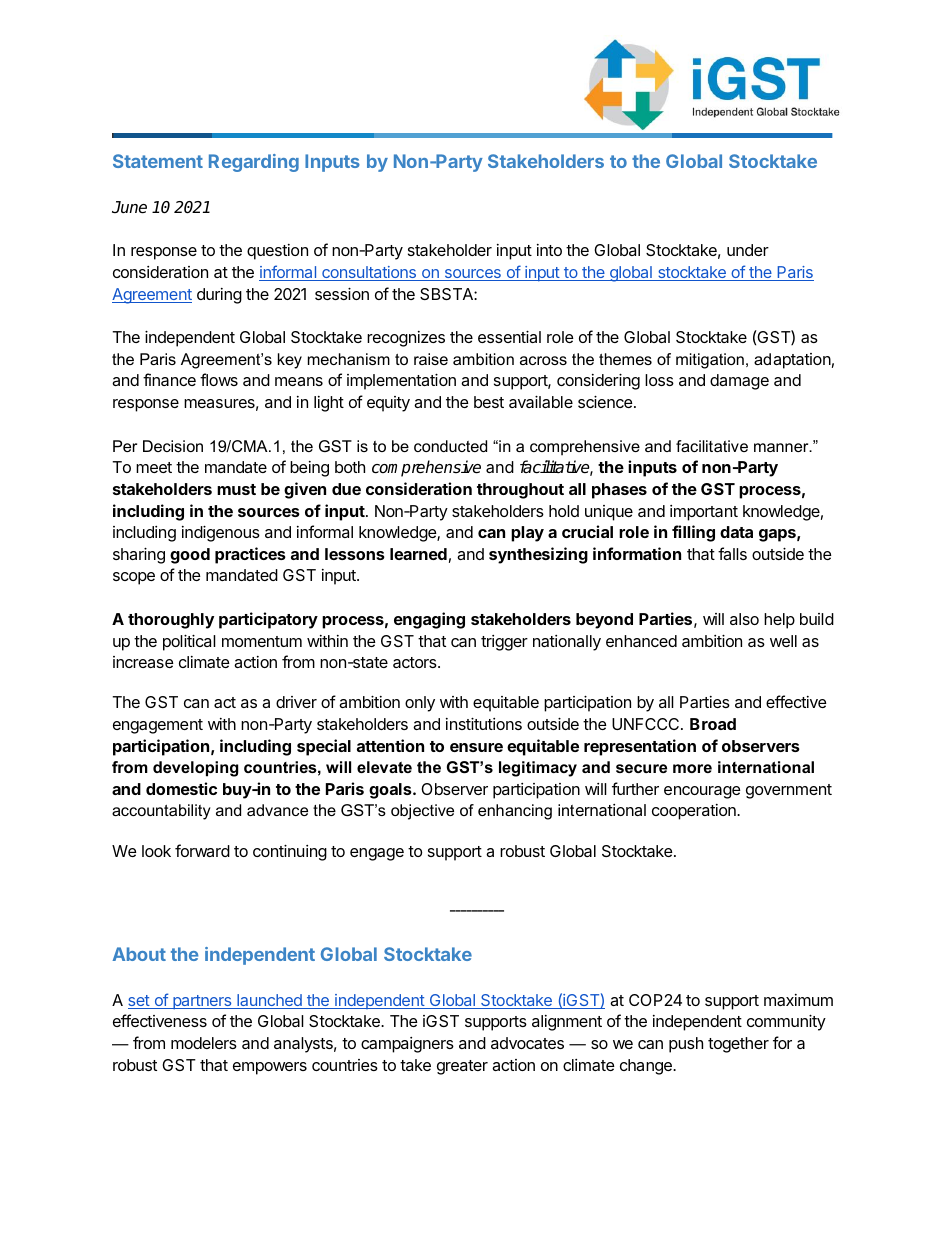 The image size is (952, 1233). I want to click on greater, so click(462, 1067).
